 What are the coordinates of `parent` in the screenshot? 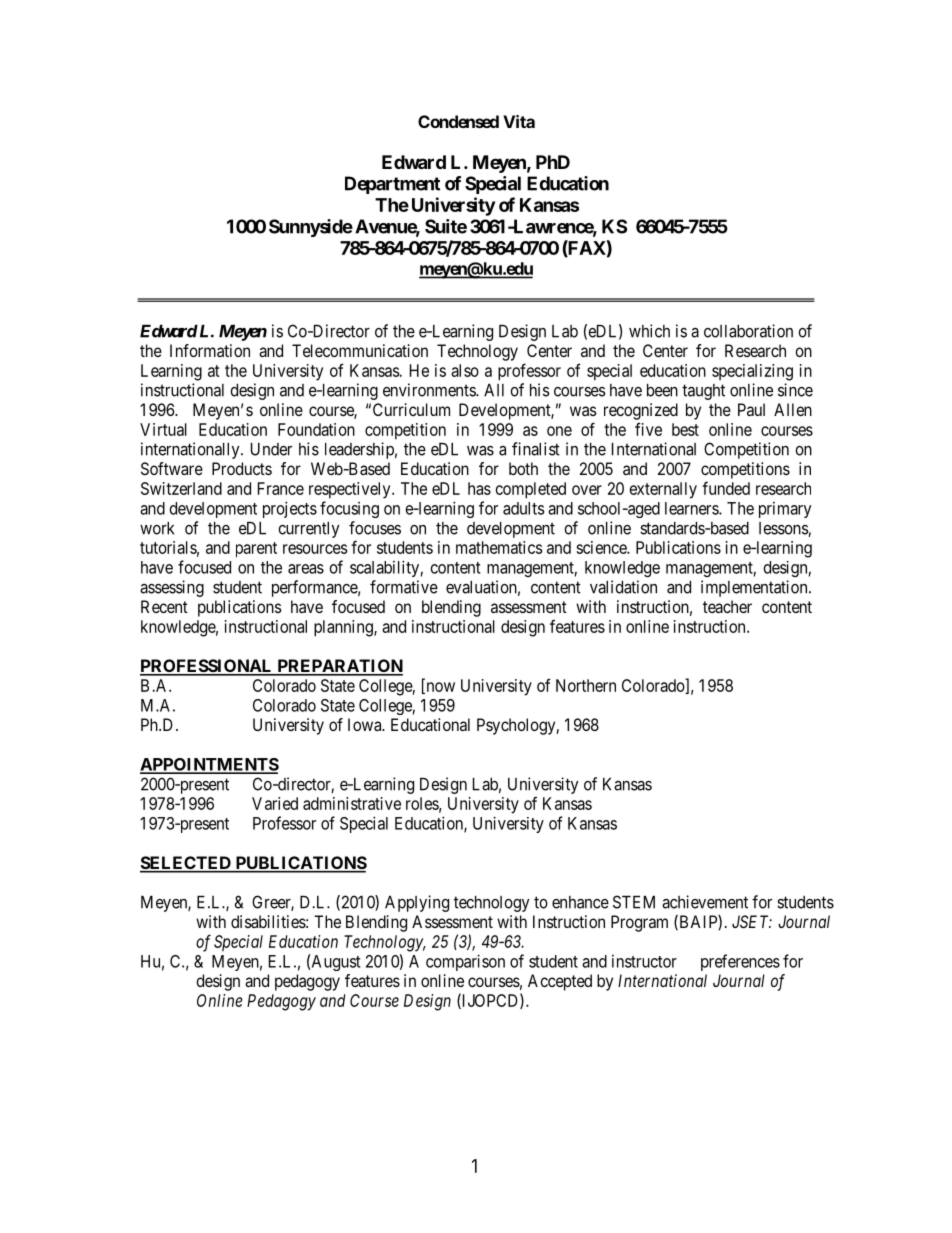 It's located at (256, 550).
